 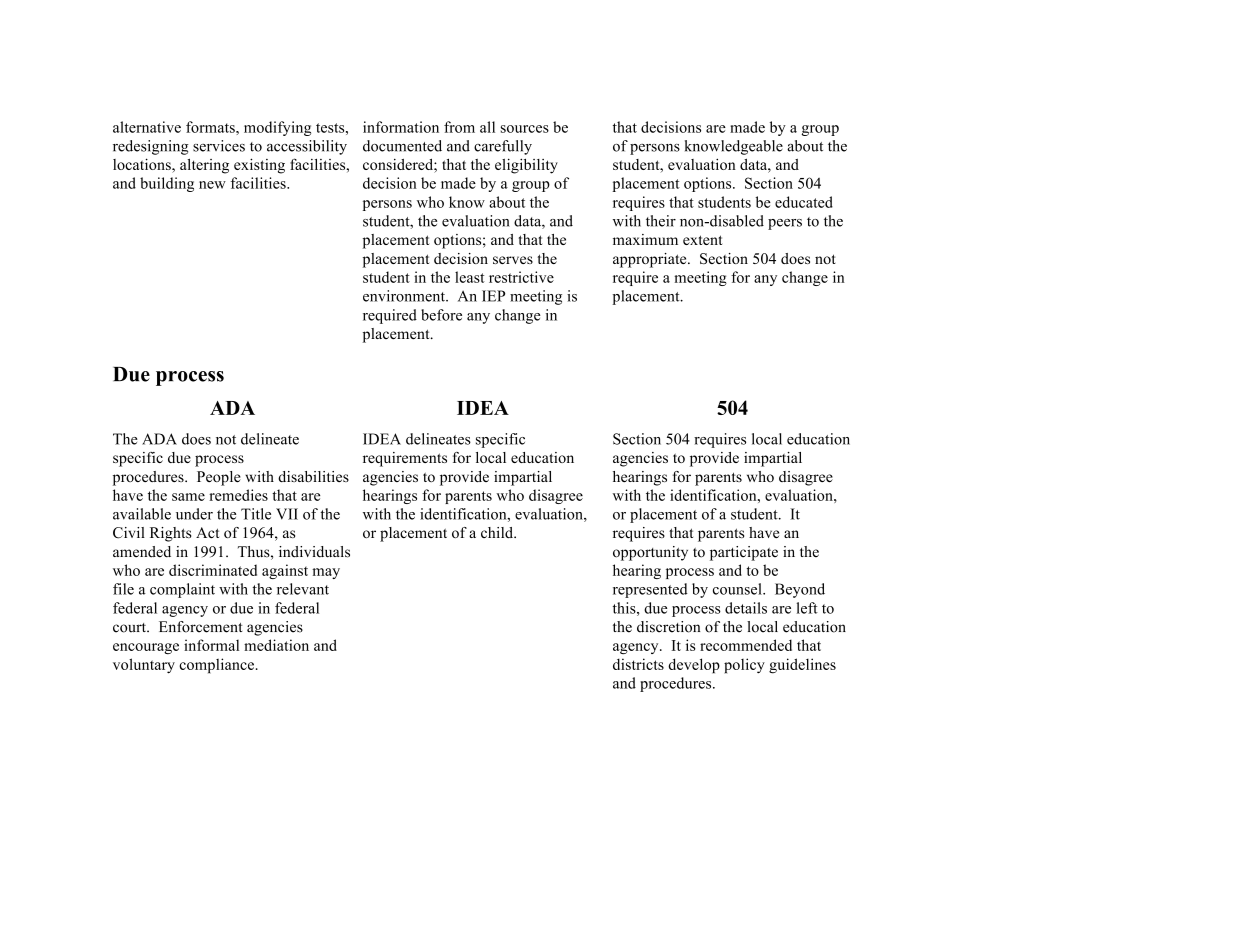 What do you see at coordinates (746, 645) in the screenshot?
I see `recommended` at bounding box center [746, 645].
